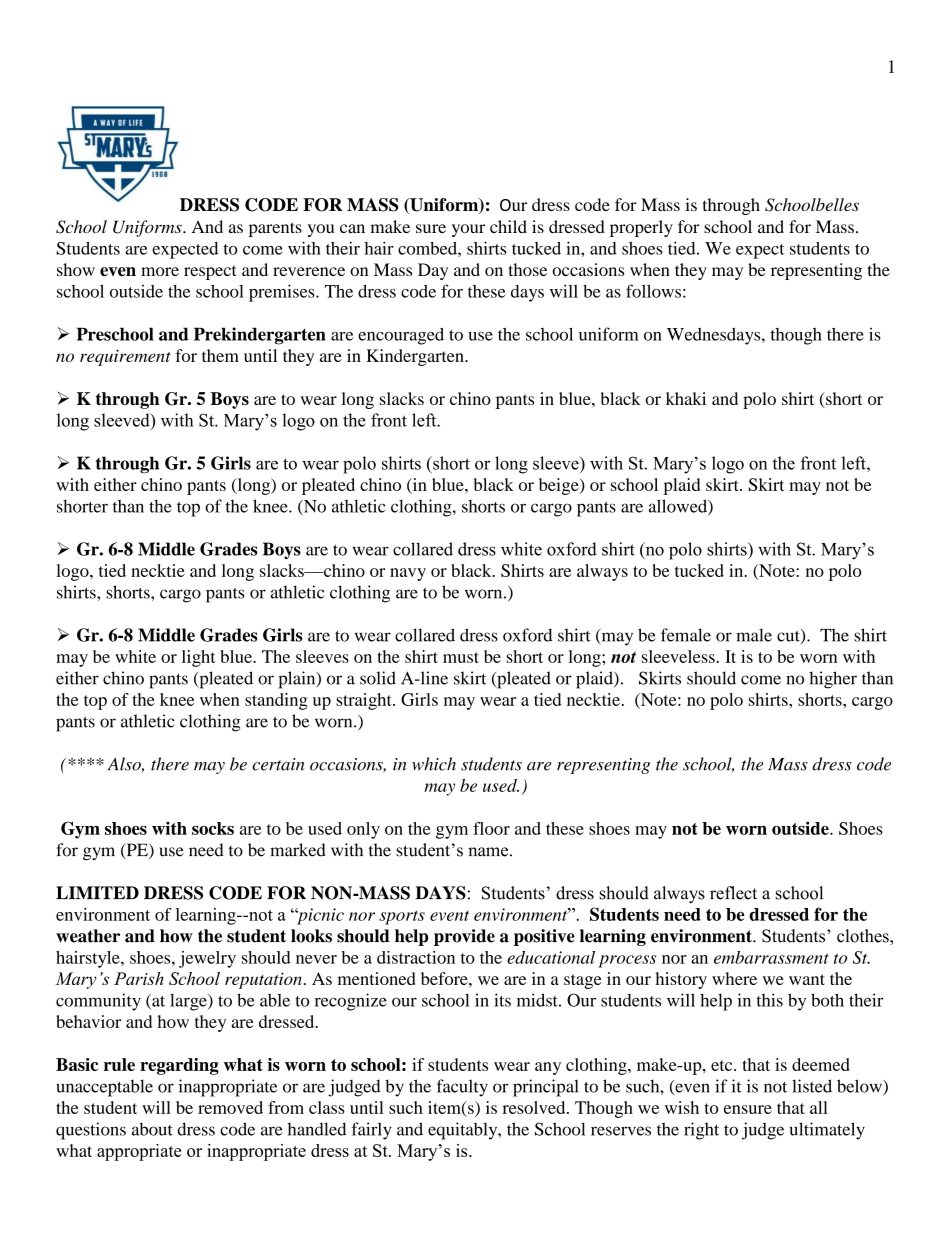 This screenshot has height=1233, width=952. What do you see at coordinates (468, 230) in the screenshot?
I see `your` at bounding box center [468, 230].
